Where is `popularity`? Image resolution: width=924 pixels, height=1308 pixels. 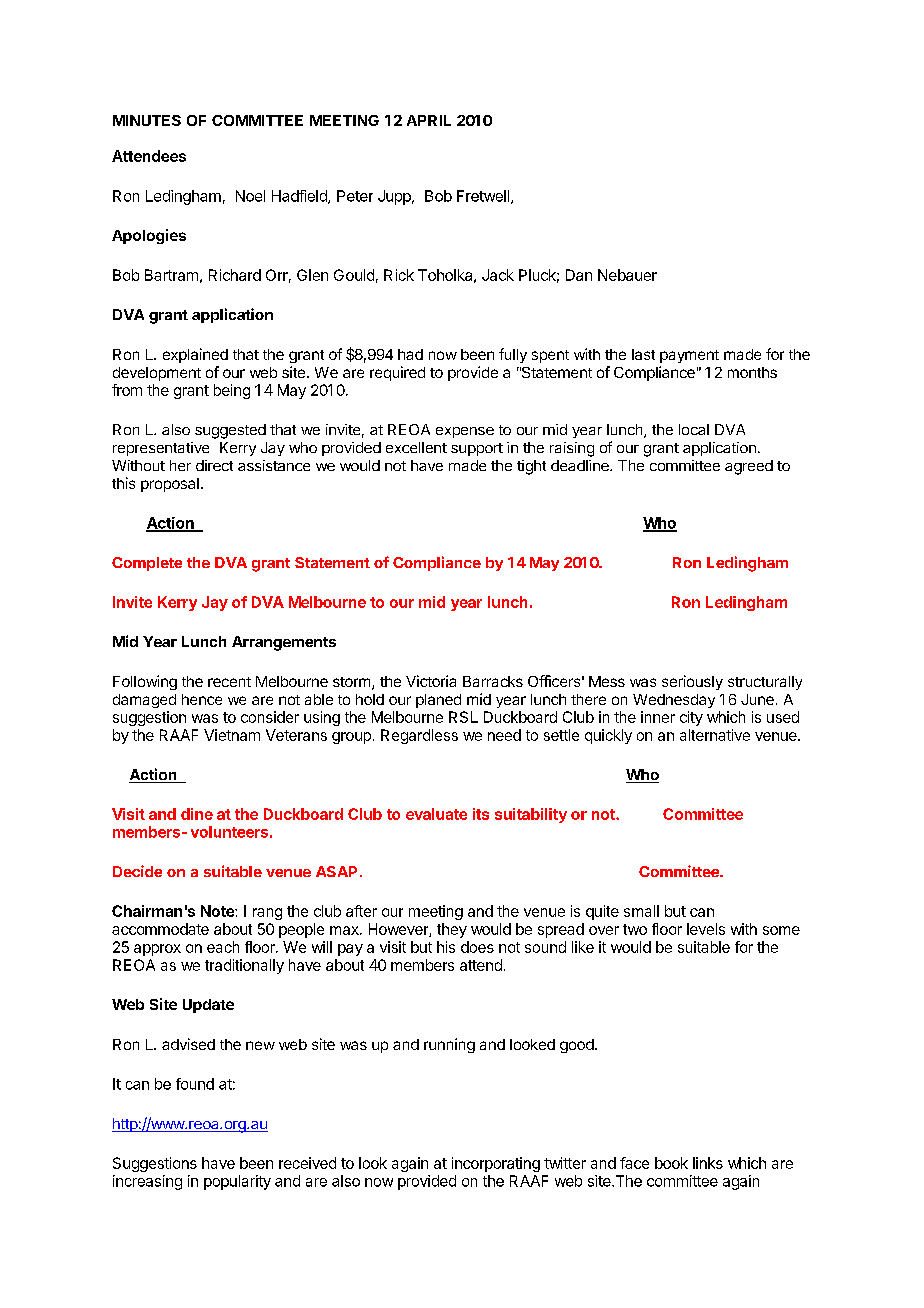 popularity is located at coordinates (237, 1182).
